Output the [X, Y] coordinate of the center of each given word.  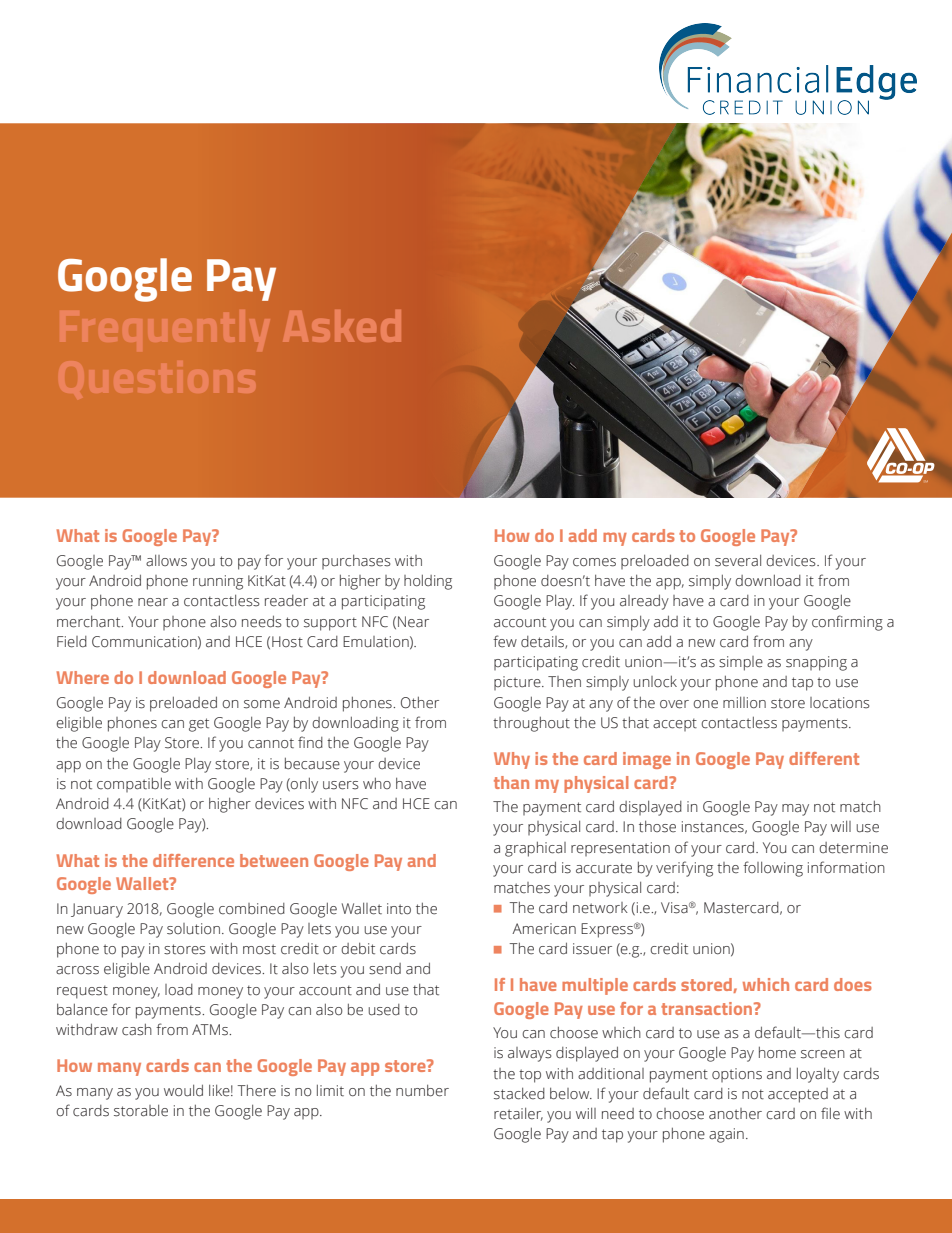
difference [193, 860]
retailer [518, 1114]
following [773, 869]
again [726, 1135]
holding [428, 582]
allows [166, 561]
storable [141, 1111]
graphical [535, 849]
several [738, 561]
